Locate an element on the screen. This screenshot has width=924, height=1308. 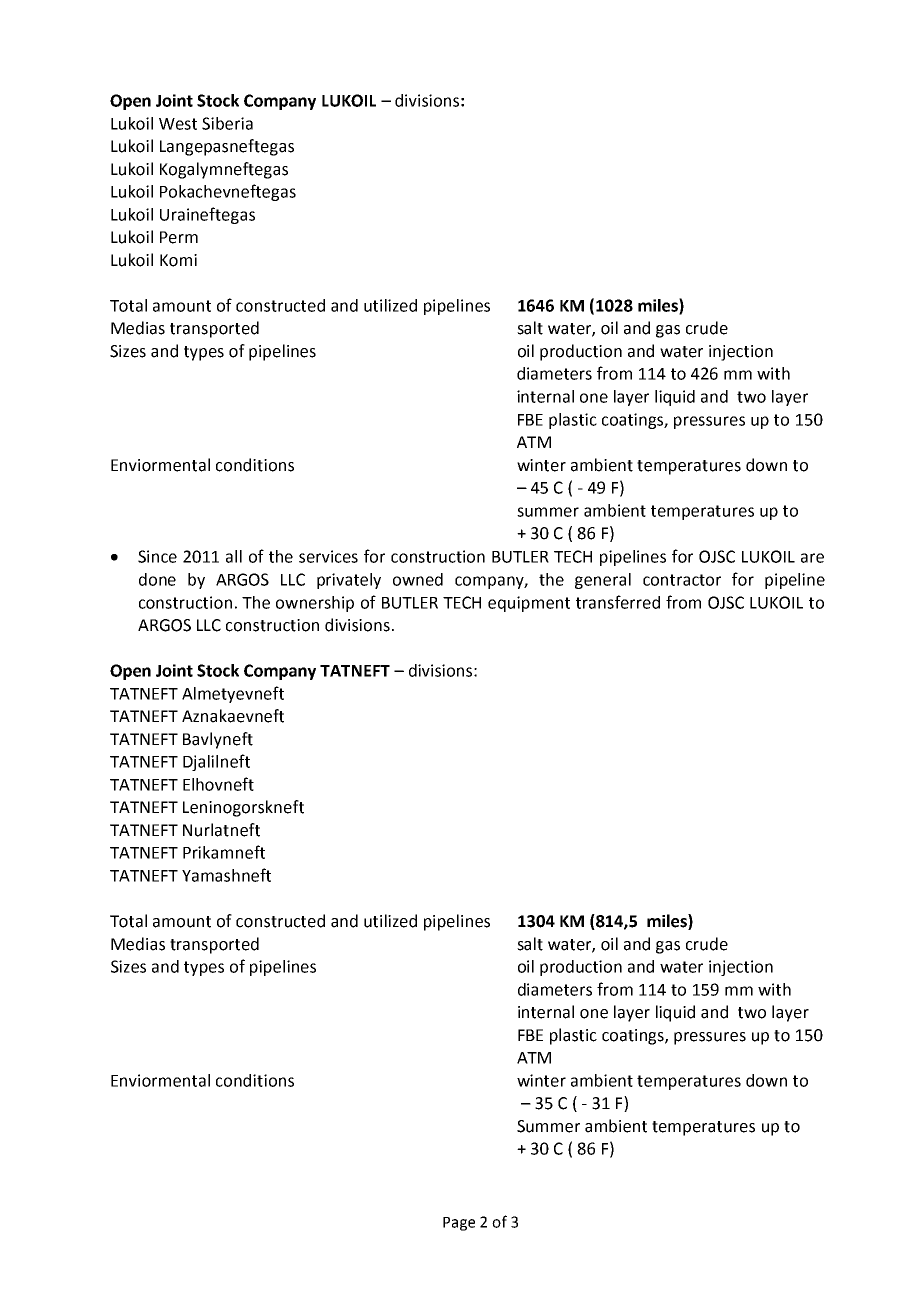
West is located at coordinates (178, 124).
